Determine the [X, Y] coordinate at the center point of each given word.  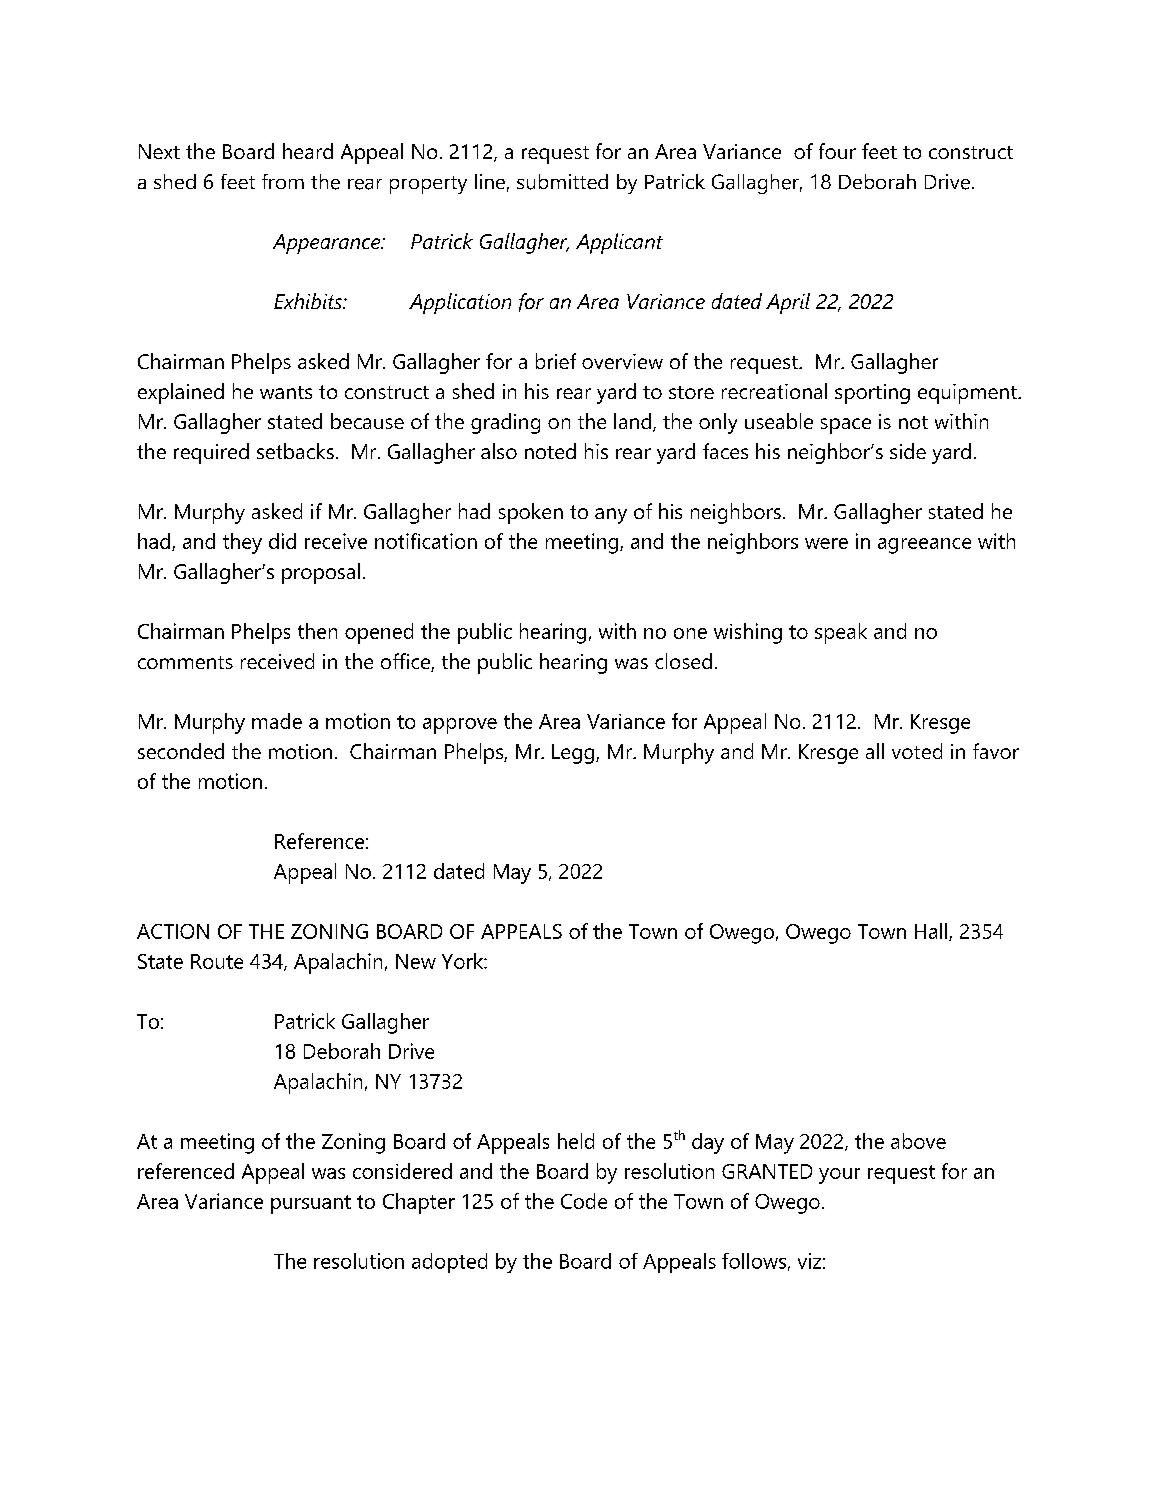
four [837, 151]
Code [584, 1201]
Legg [574, 754]
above [918, 1141]
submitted [562, 182]
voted [917, 751]
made [277, 721]
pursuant [311, 1204]
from [283, 181]
